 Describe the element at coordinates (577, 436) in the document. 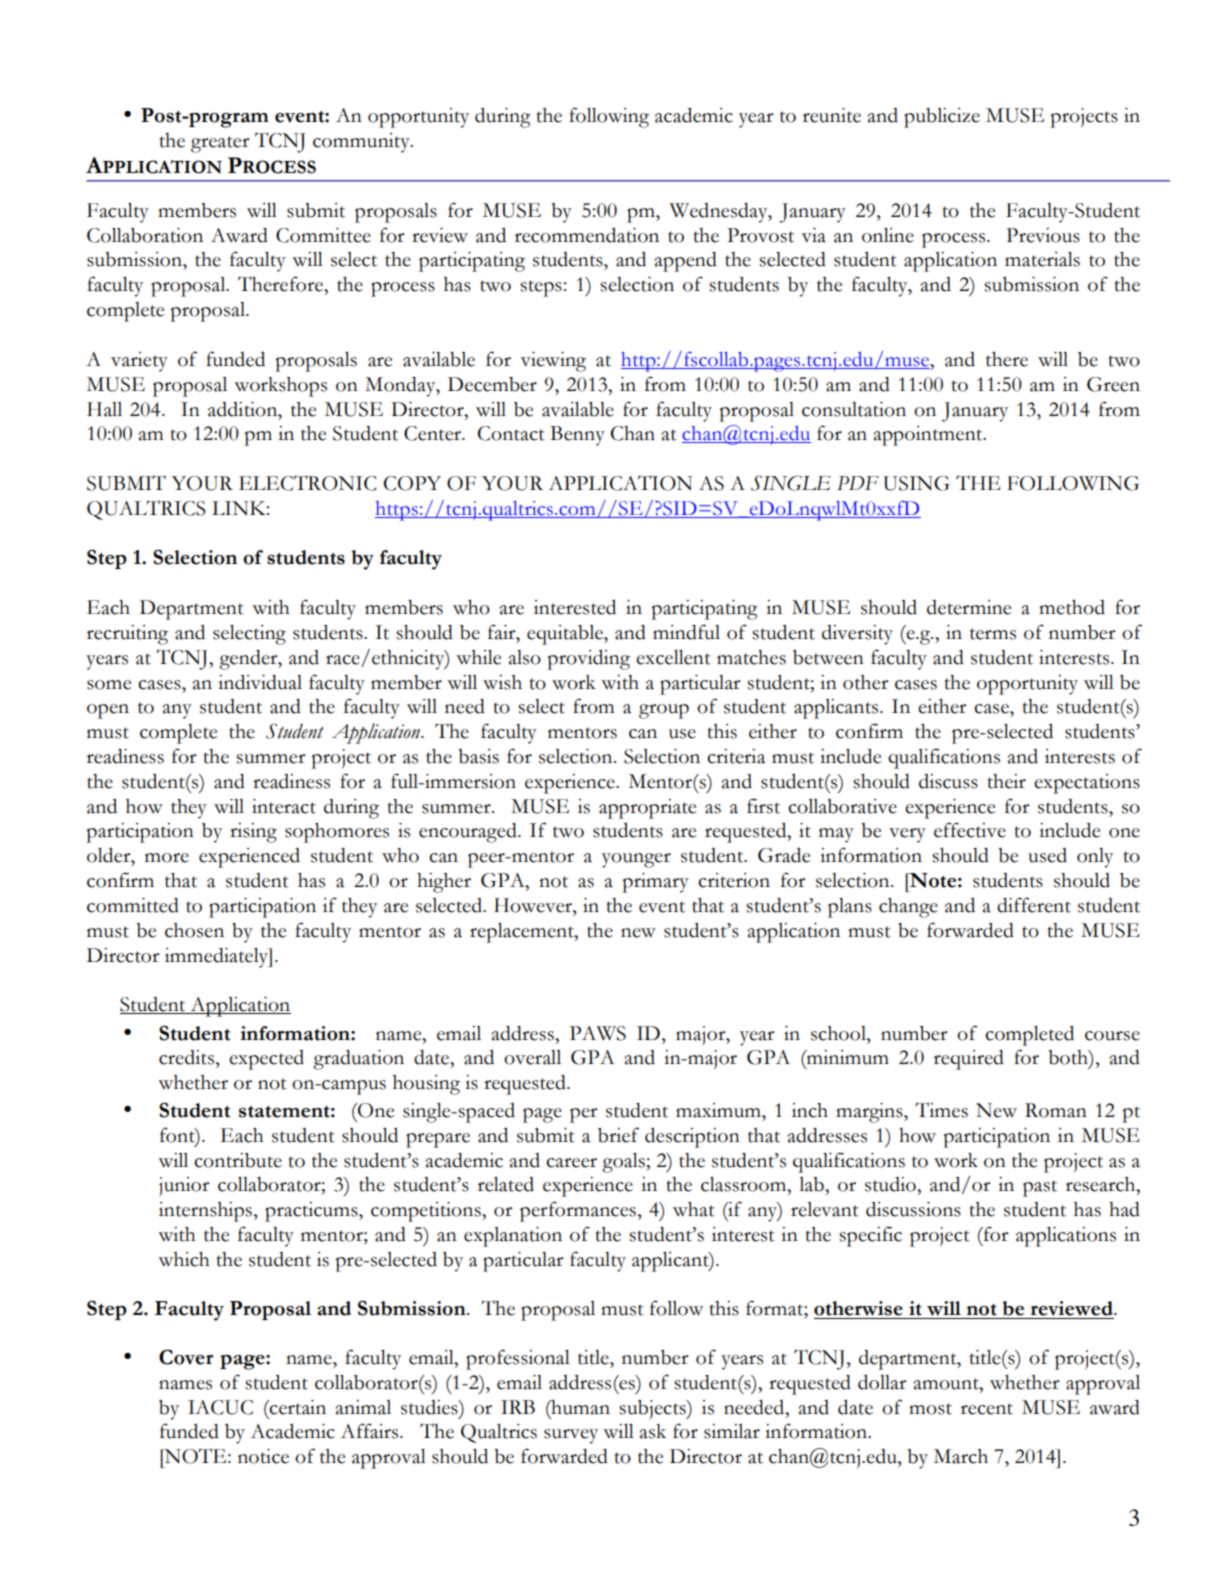

I see `Benny` at that location.
